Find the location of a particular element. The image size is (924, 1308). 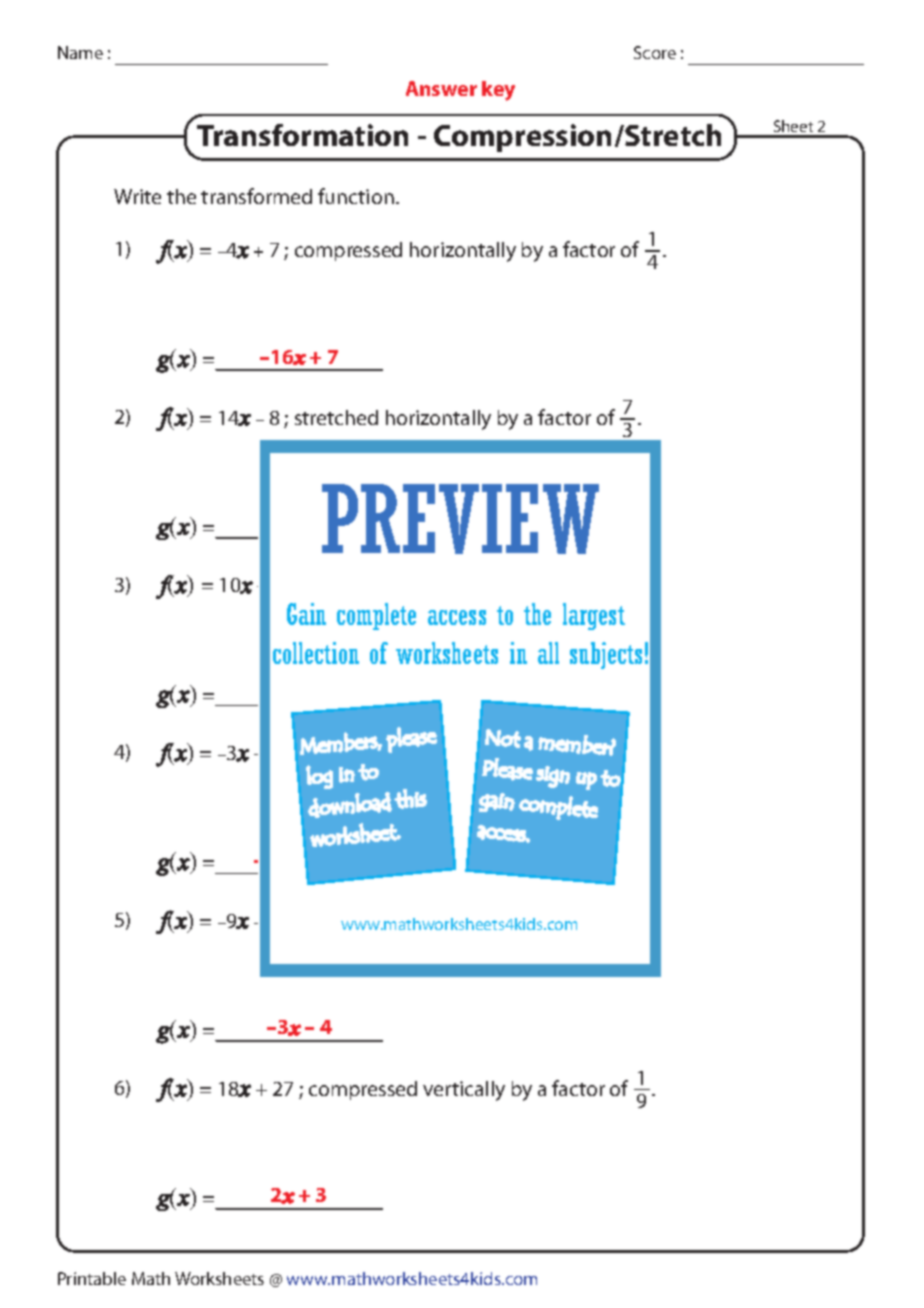

PREVIEW is located at coordinates (460, 519).
